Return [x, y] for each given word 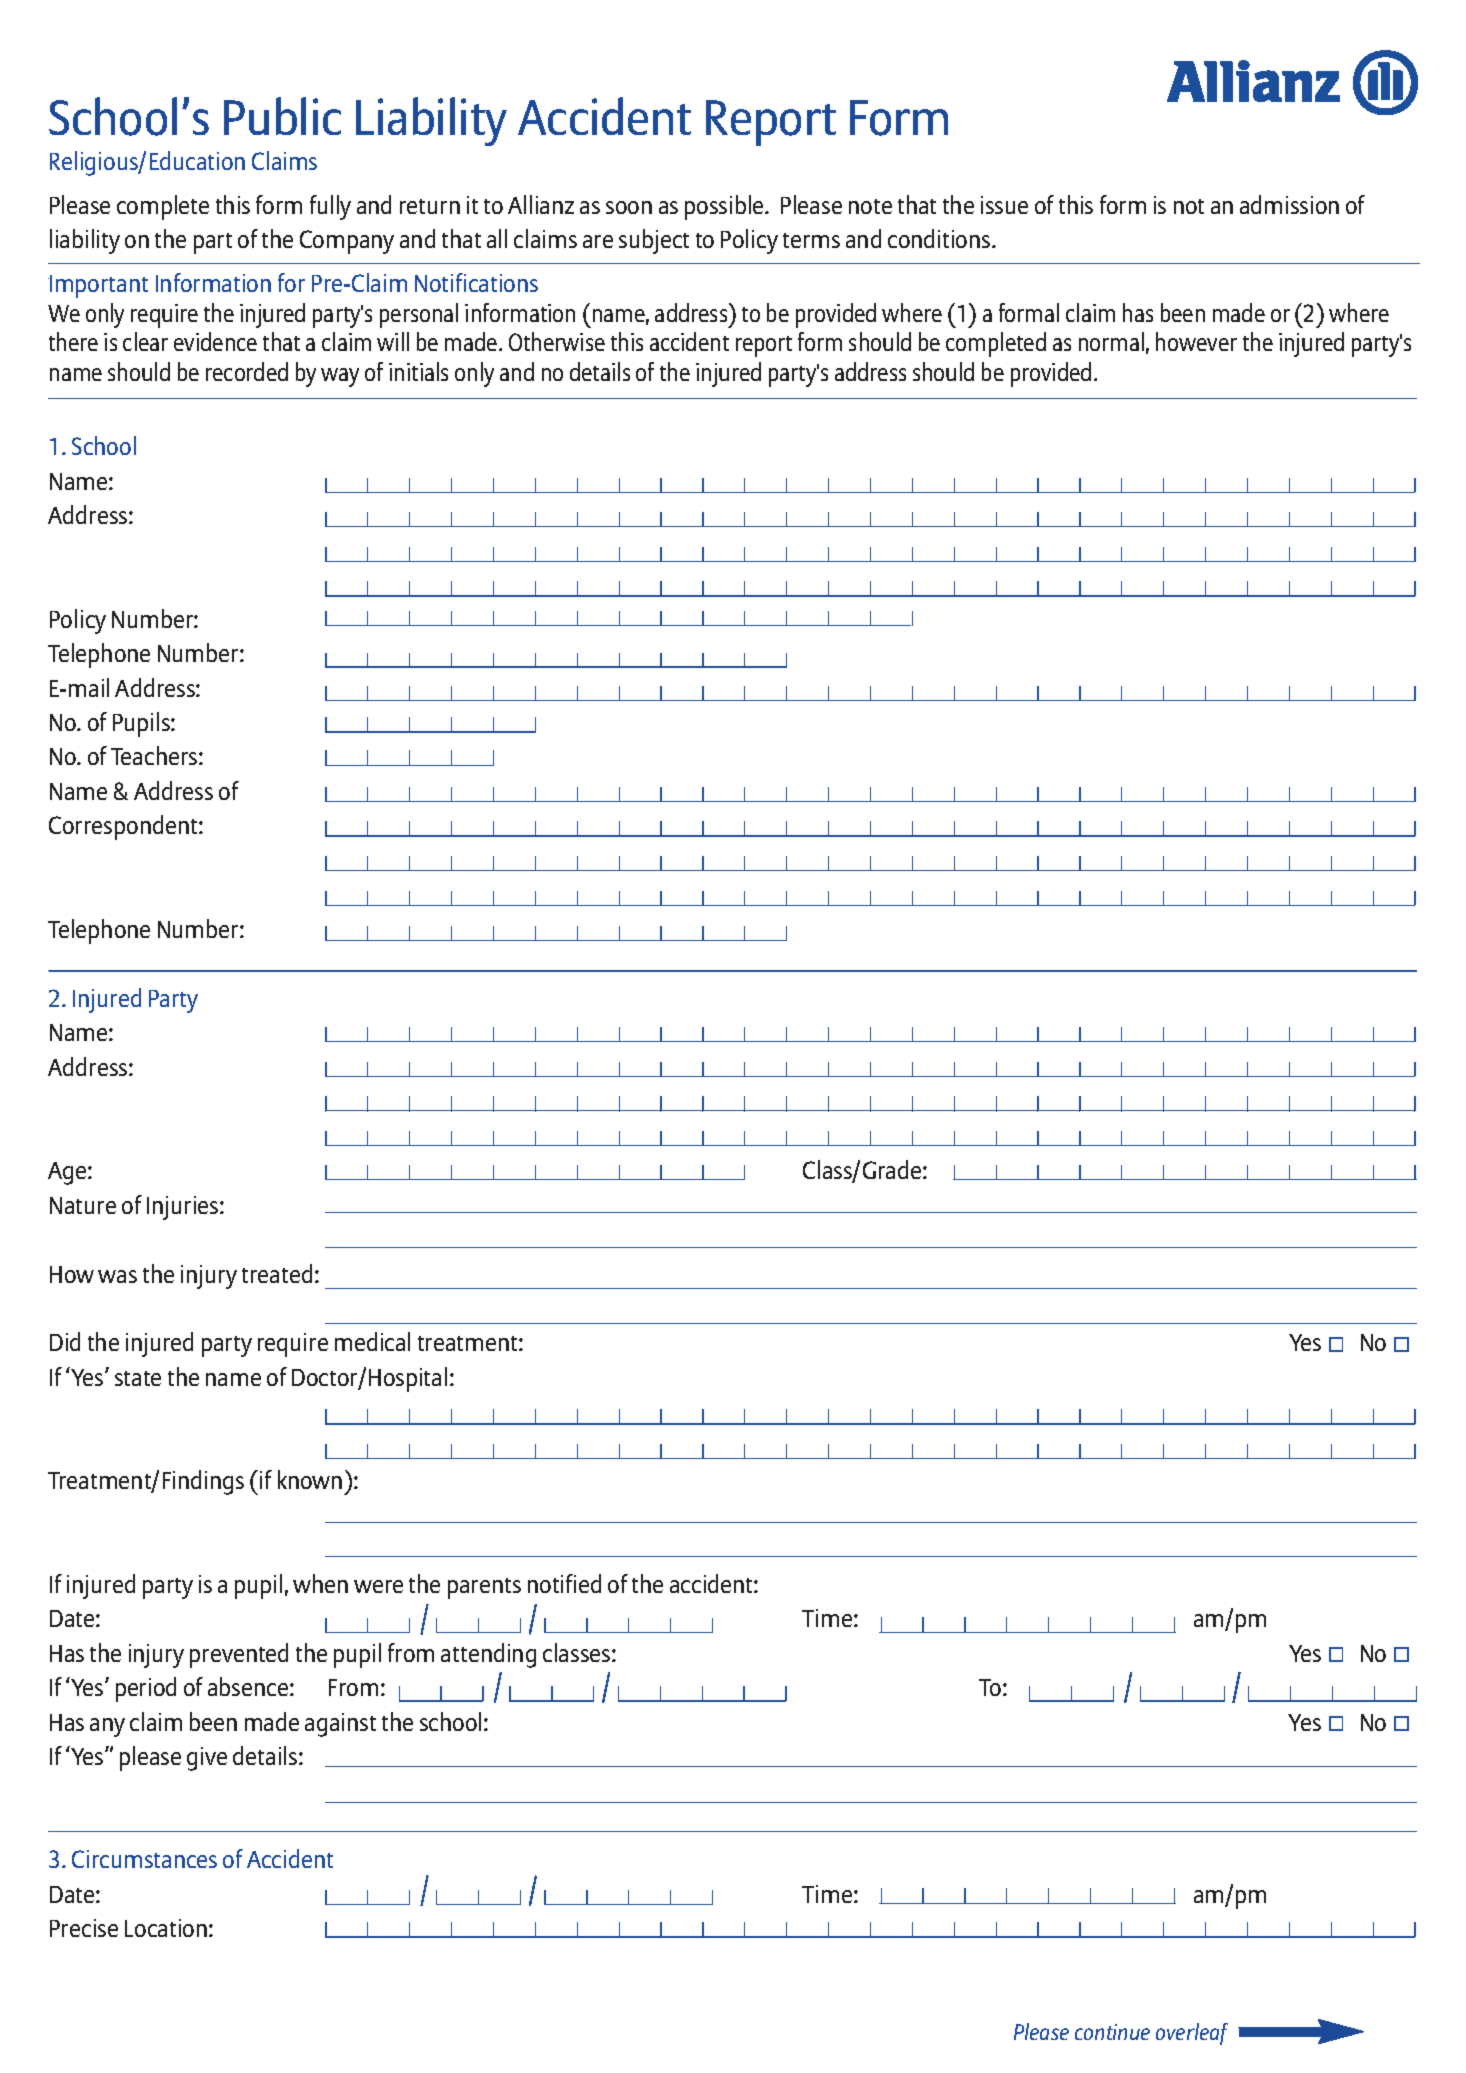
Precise [84, 1928]
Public [282, 116]
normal [1111, 341]
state [138, 1378]
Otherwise [557, 341]
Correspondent [124, 827]
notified [564, 1583]
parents [484, 1588]
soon [629, 207]
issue [1004, 205]
